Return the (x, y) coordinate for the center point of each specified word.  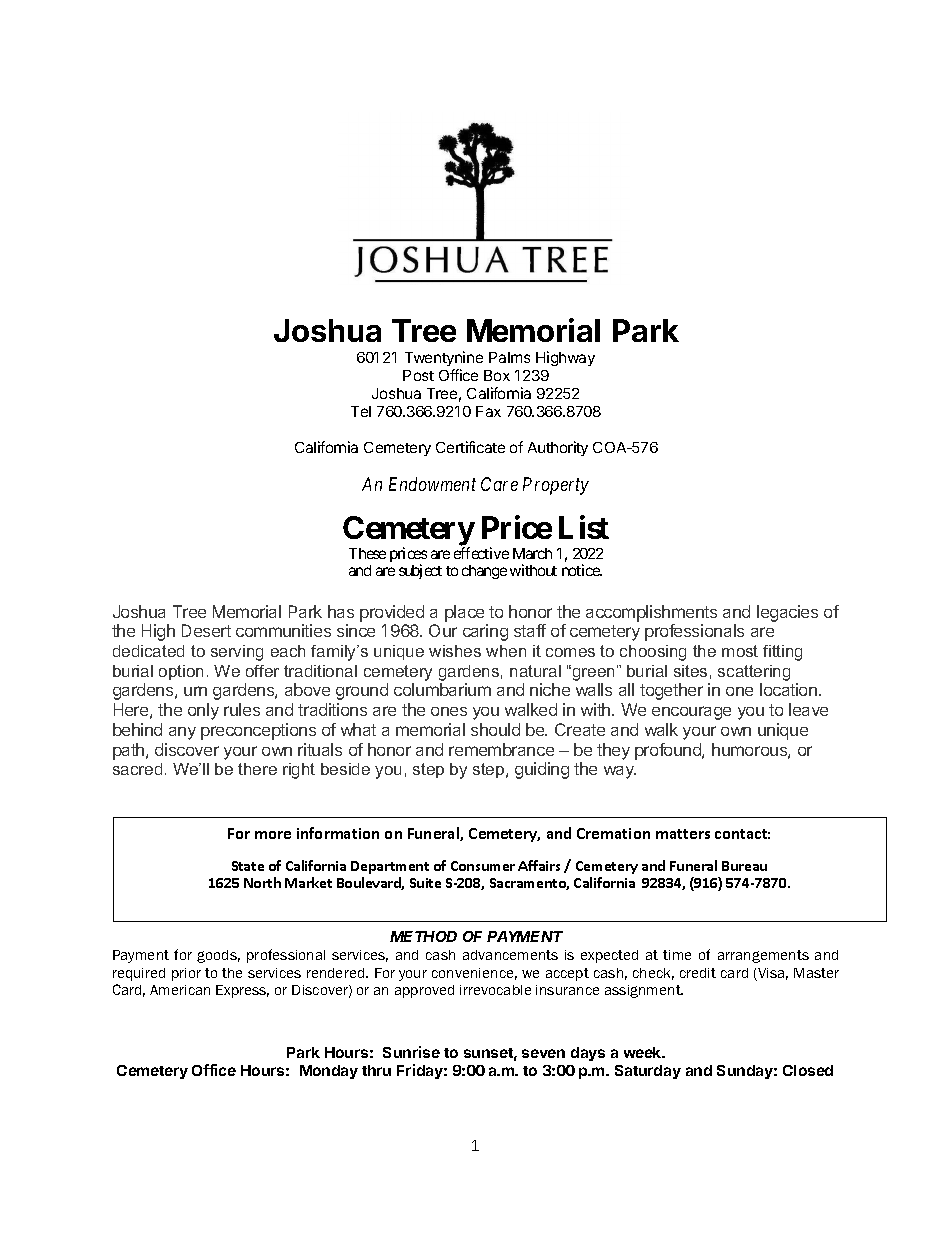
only (203, 711)
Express (242, 991)
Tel (361, 411)
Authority (558, 448)
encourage (691, 713)
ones (449, 711)
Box (497, 375)
